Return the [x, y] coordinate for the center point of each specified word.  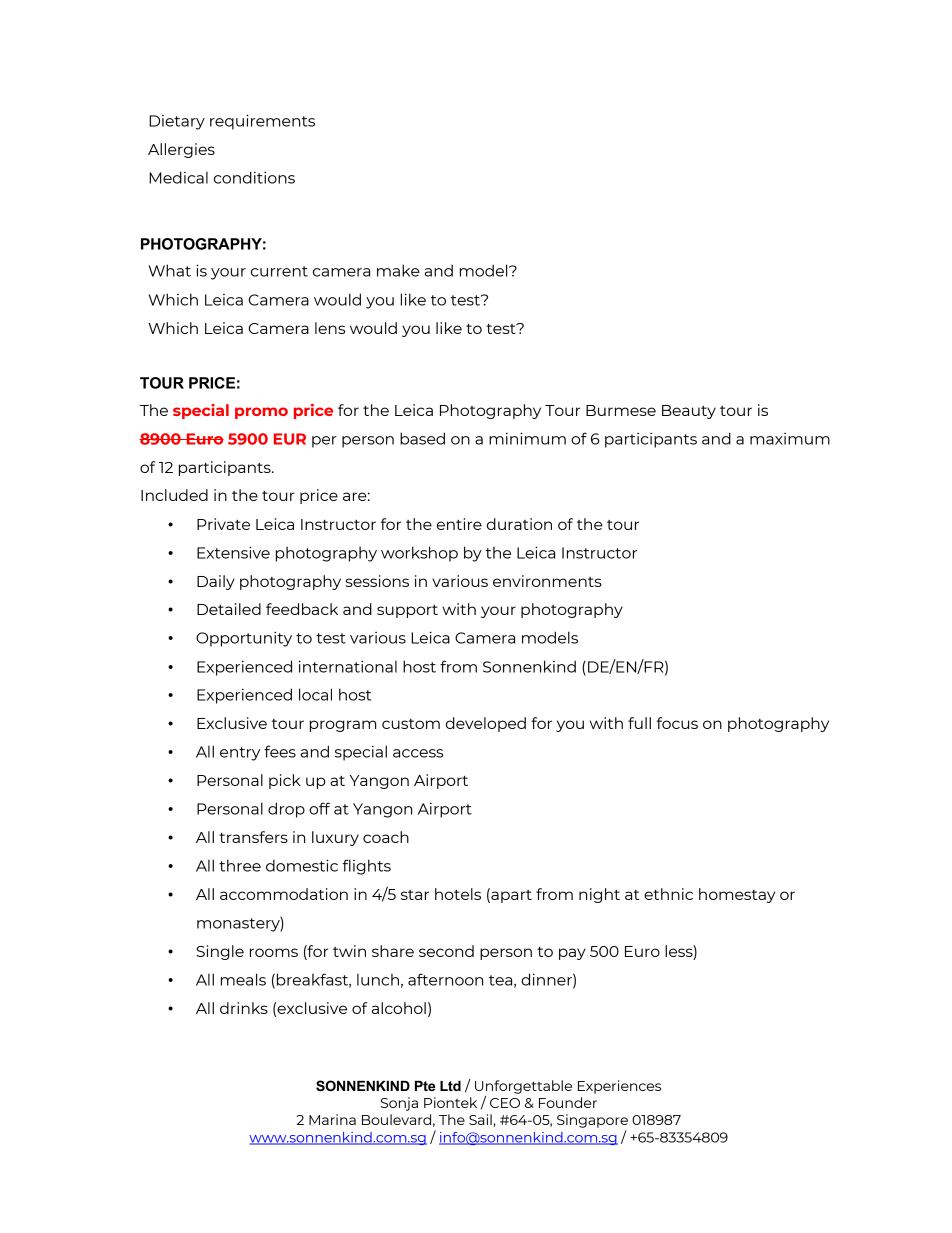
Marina [332, 1119]
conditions [254, 177]
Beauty [689, 412]
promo [261, 413]
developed [486, 724]
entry [240, 754]
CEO [505, 1103]
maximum [790, 439]
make [398, 270]
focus [677, 723]
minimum [527, 438]
